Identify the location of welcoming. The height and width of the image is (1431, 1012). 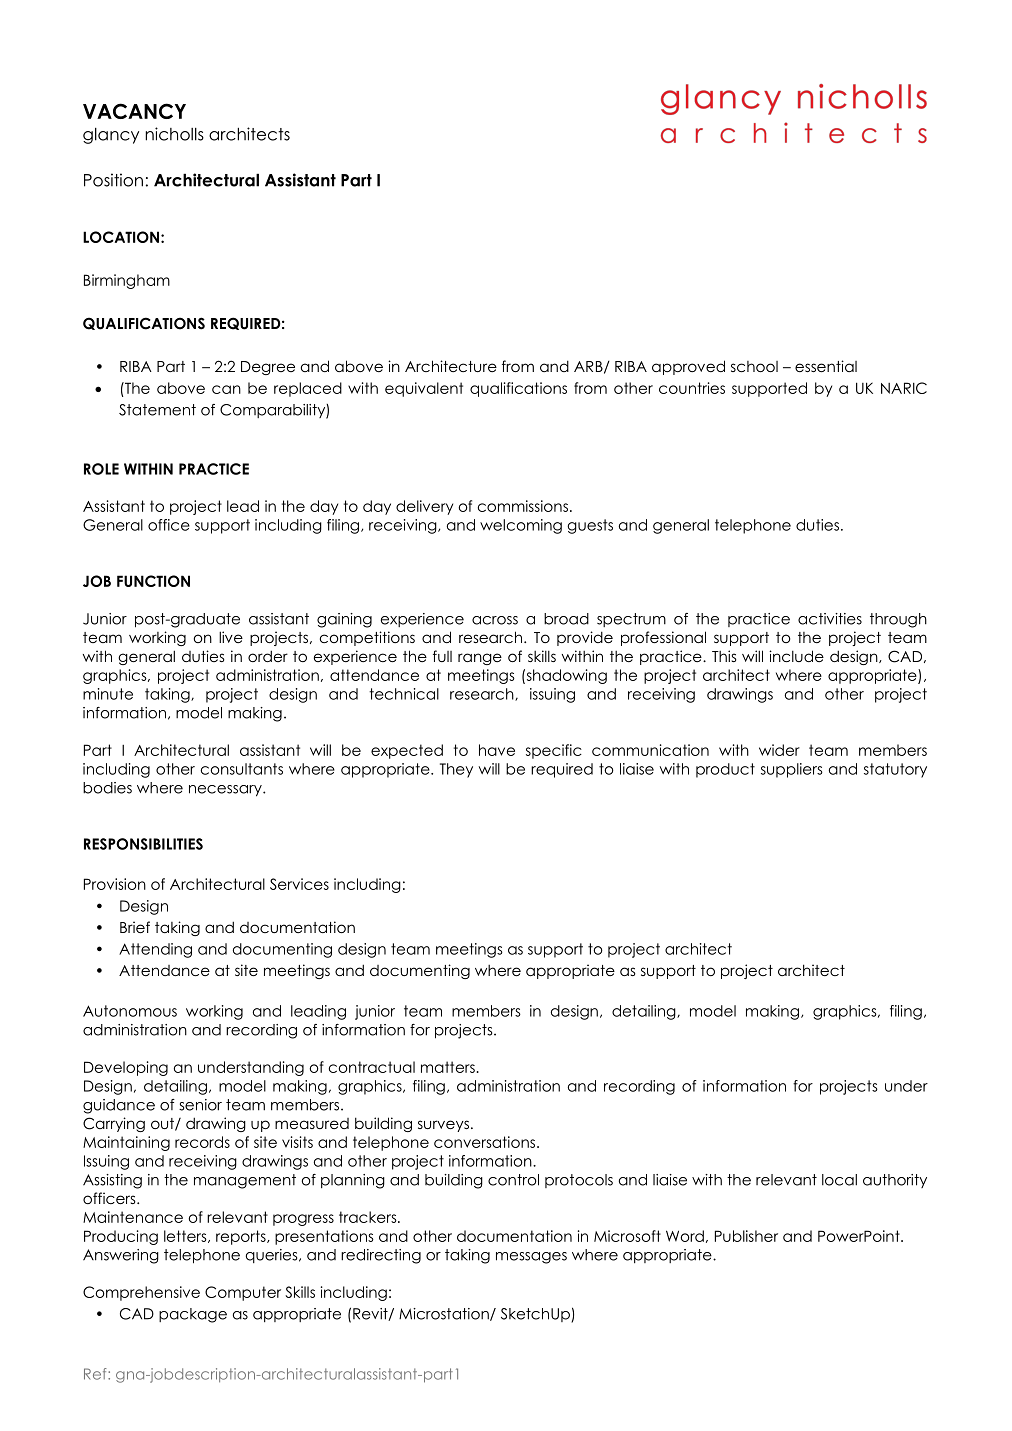
(521, 526).
